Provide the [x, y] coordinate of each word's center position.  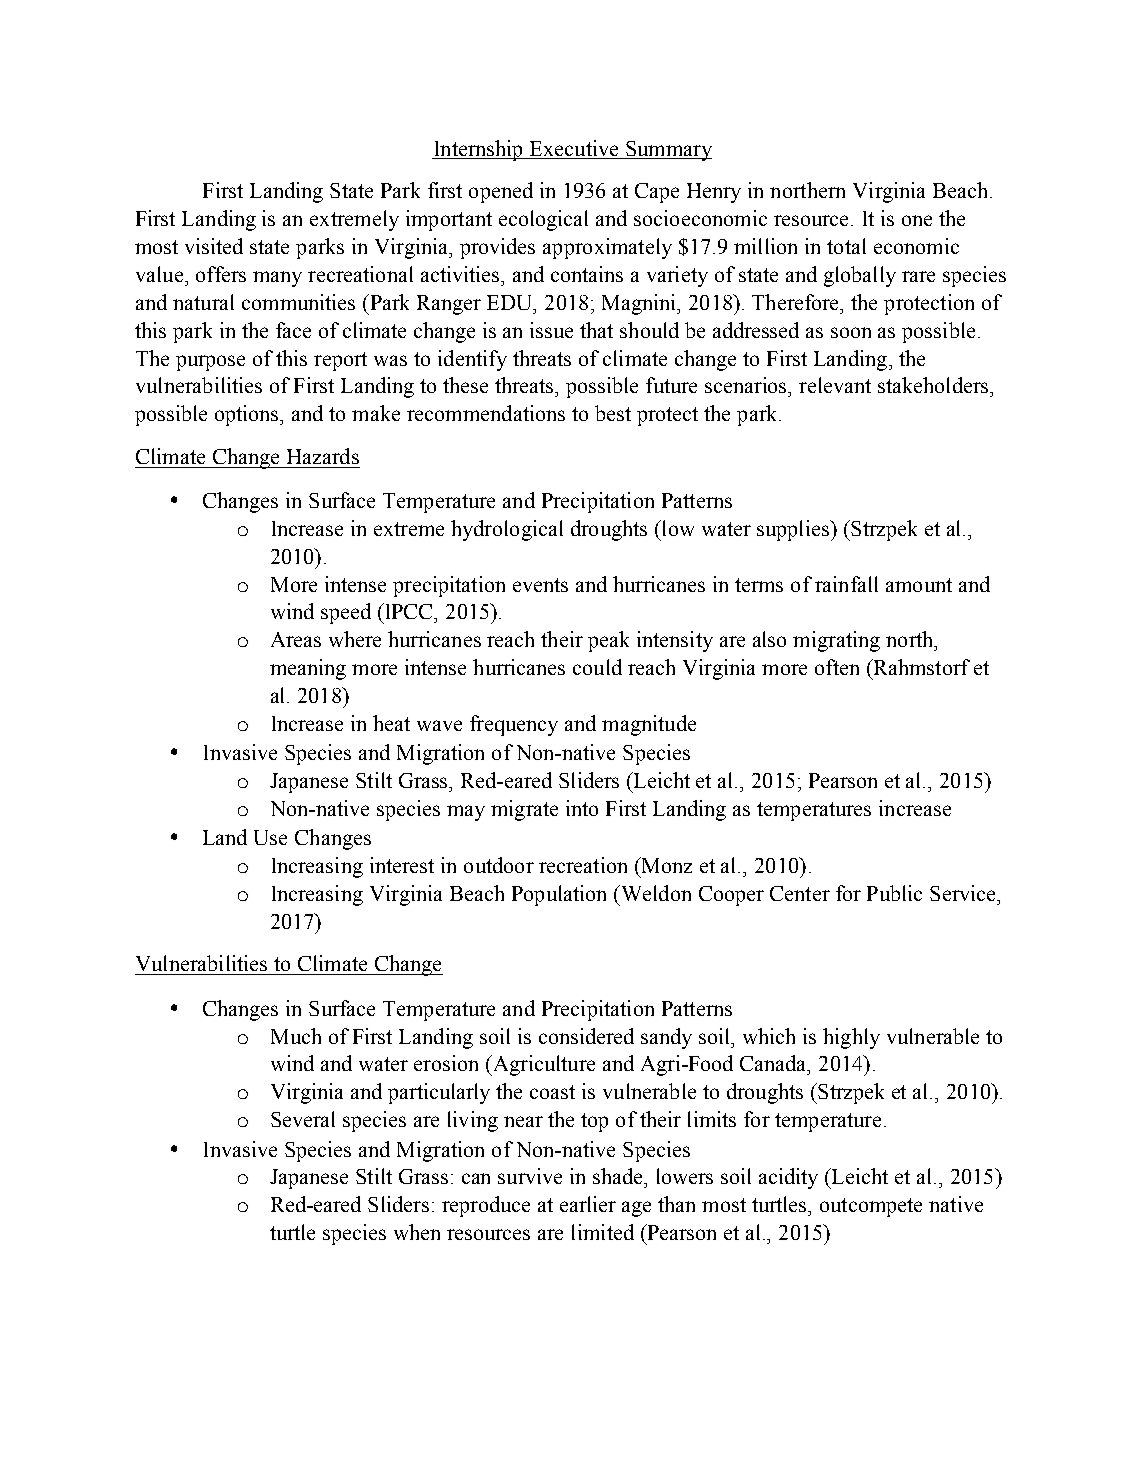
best [613, 413]
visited [214, 246]
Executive [574, 148]
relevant [835, 385]
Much [296, 1036]
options [248, 415]
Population [559, 895]
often [837, 667]
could [597, 667]
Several [303, 1119]
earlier [588, 1204]
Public [894, 893]
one [917, 220]
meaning [308, 669]
